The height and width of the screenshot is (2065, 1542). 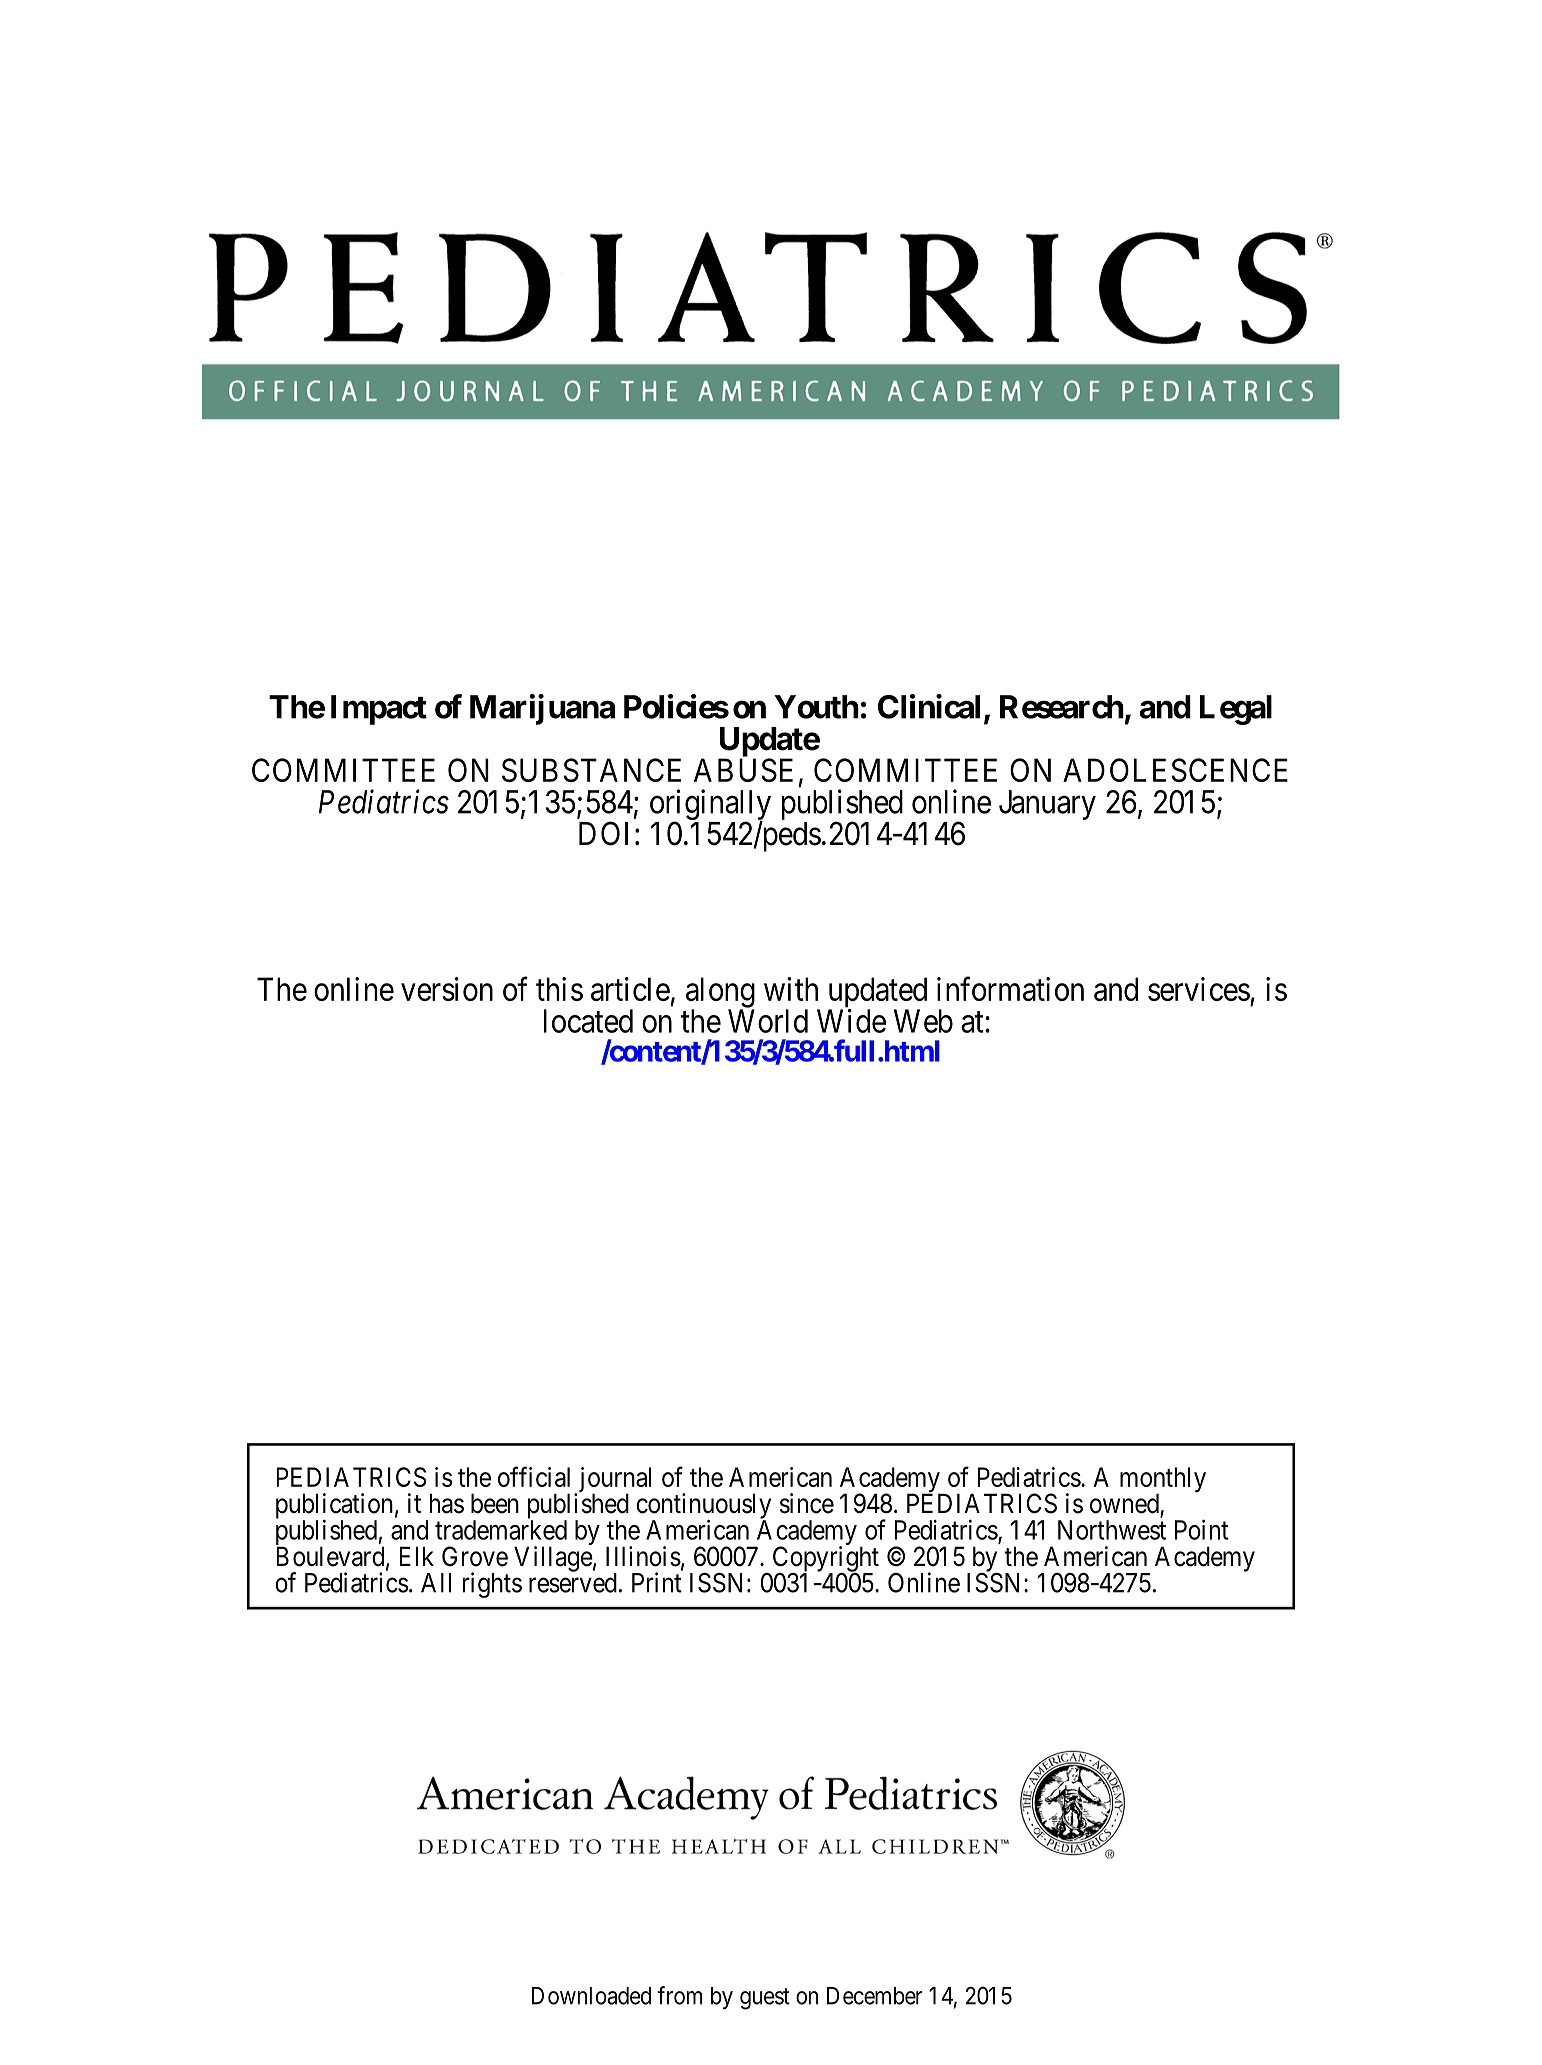 What do you see at coordinates (1175, 770) in the screenshot?
I see `ADOLESCENCE` at bounding box center [1175, 770].
